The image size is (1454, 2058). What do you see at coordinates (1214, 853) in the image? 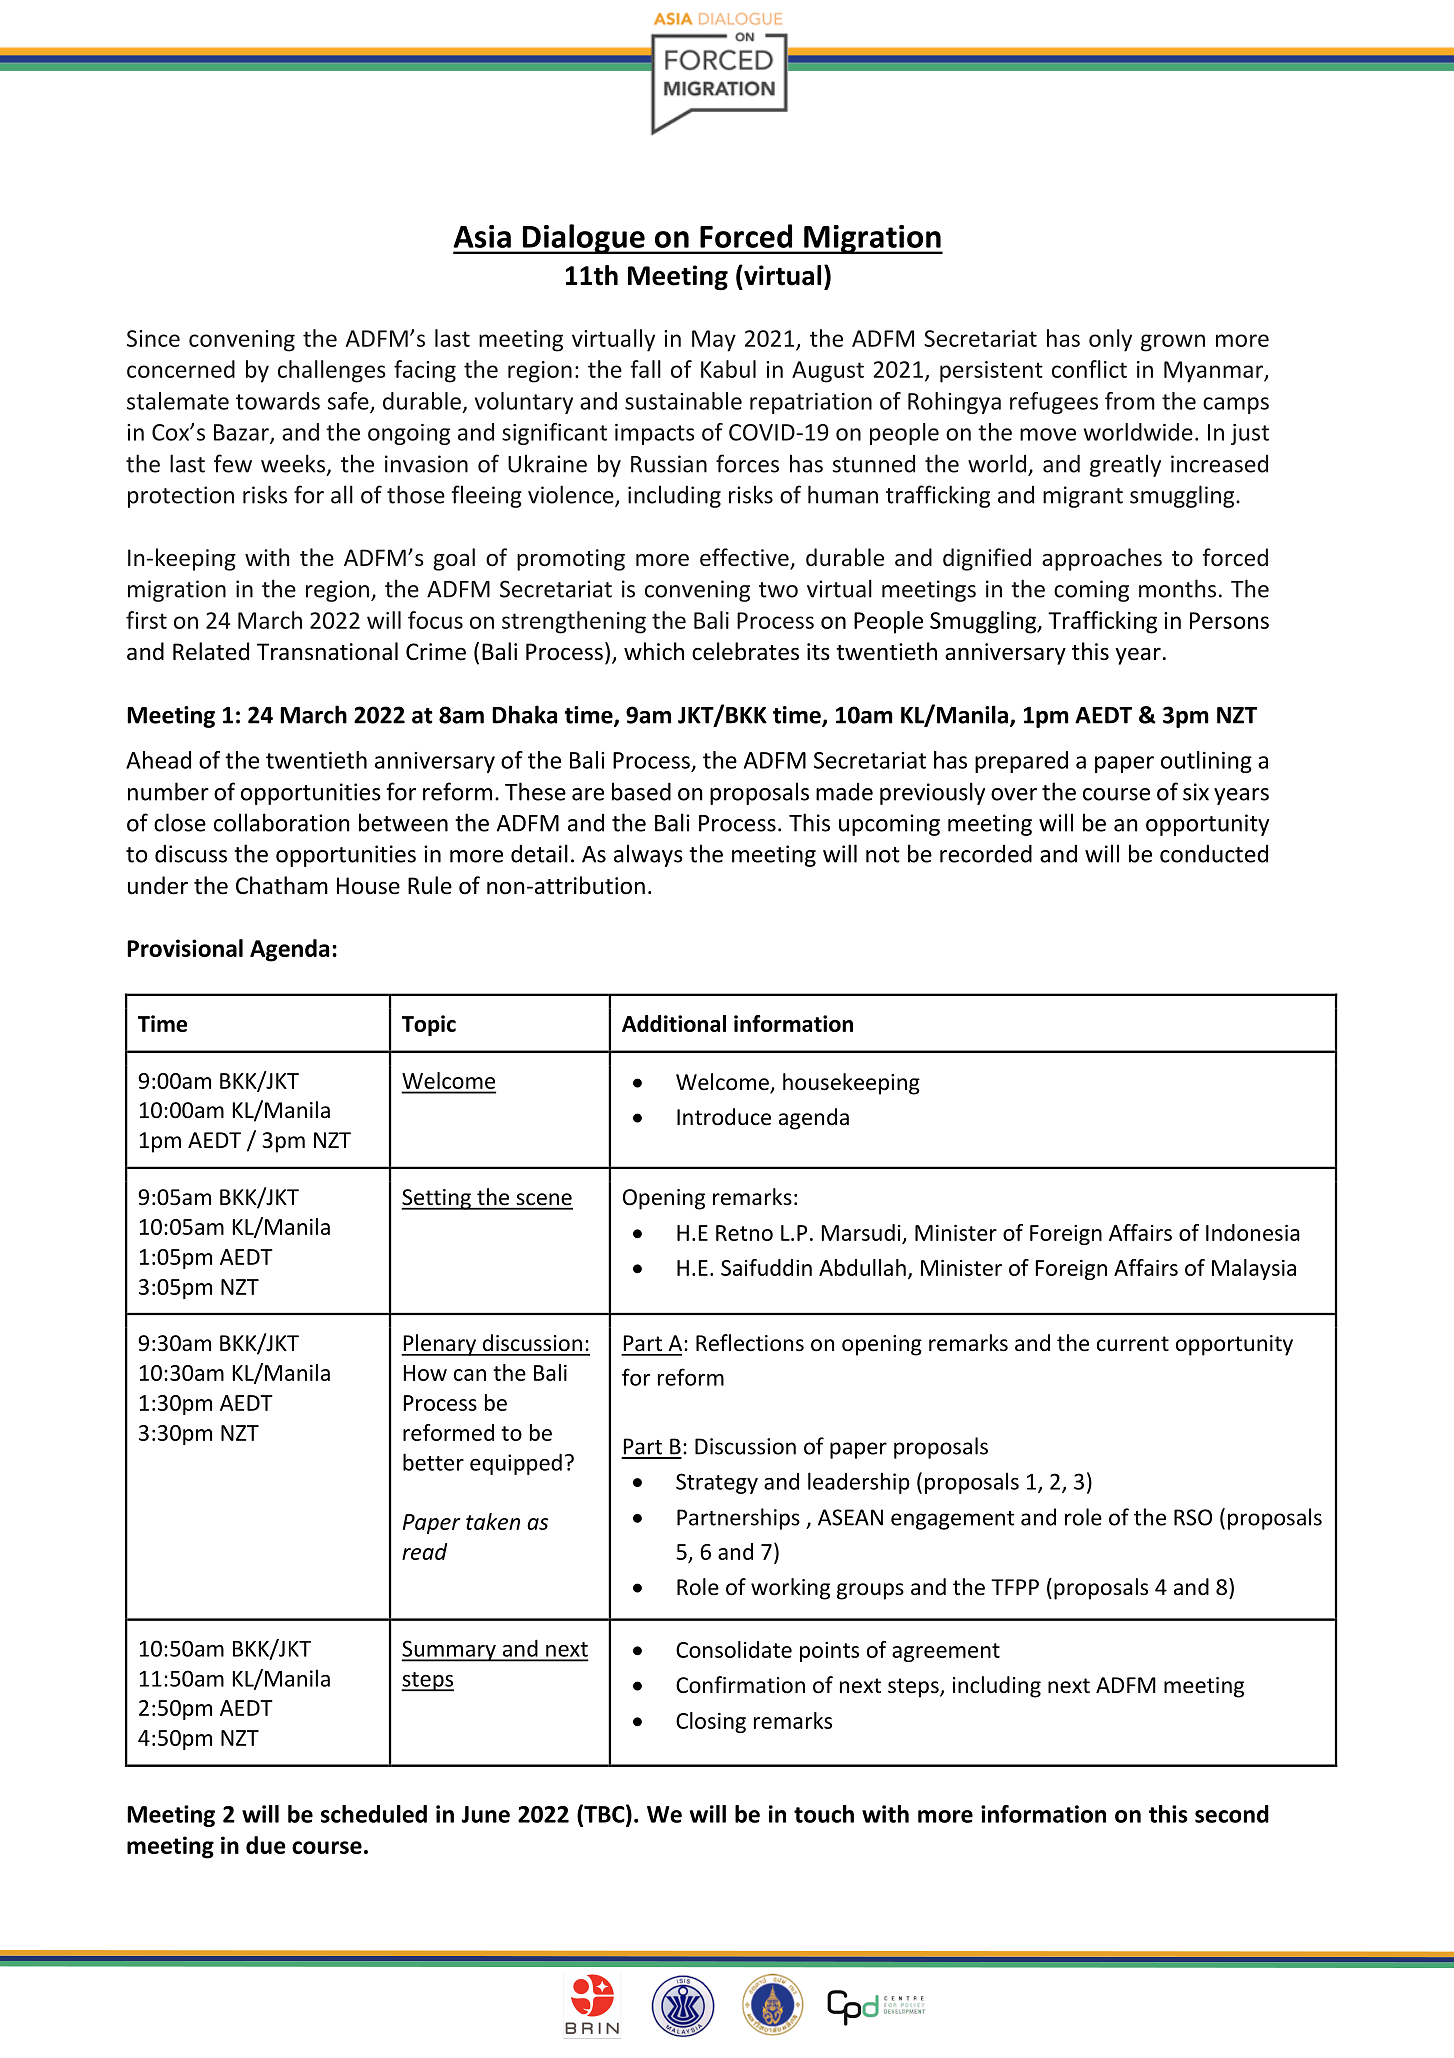
I see `conducted` at bounding box center [1214, 853].
